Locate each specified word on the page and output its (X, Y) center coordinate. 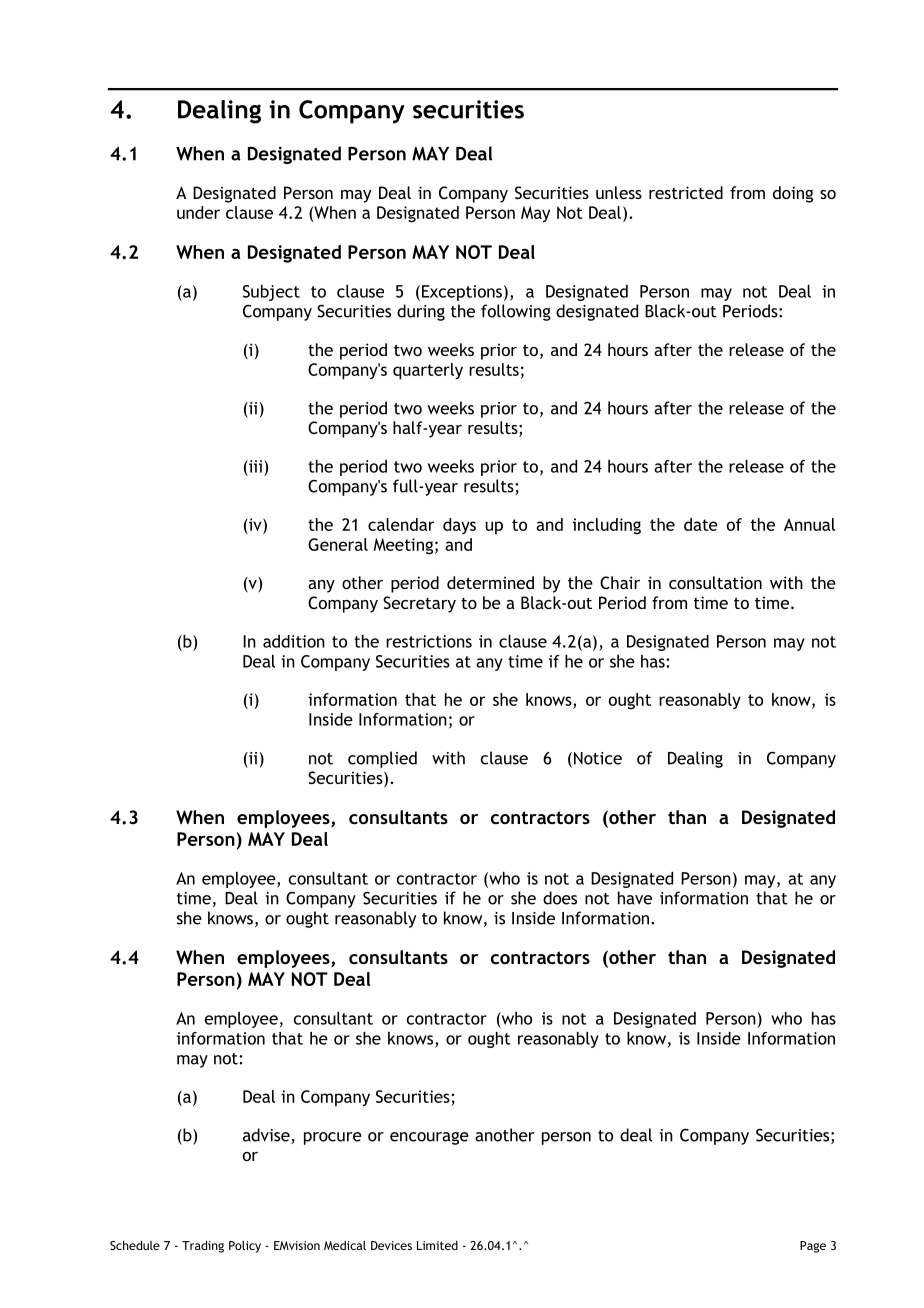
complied (382, 759)
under (198, 212)
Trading (203, 1246)
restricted (686, 192)
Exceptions (462, 293)
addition (294, 641)
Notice (598, 758)
